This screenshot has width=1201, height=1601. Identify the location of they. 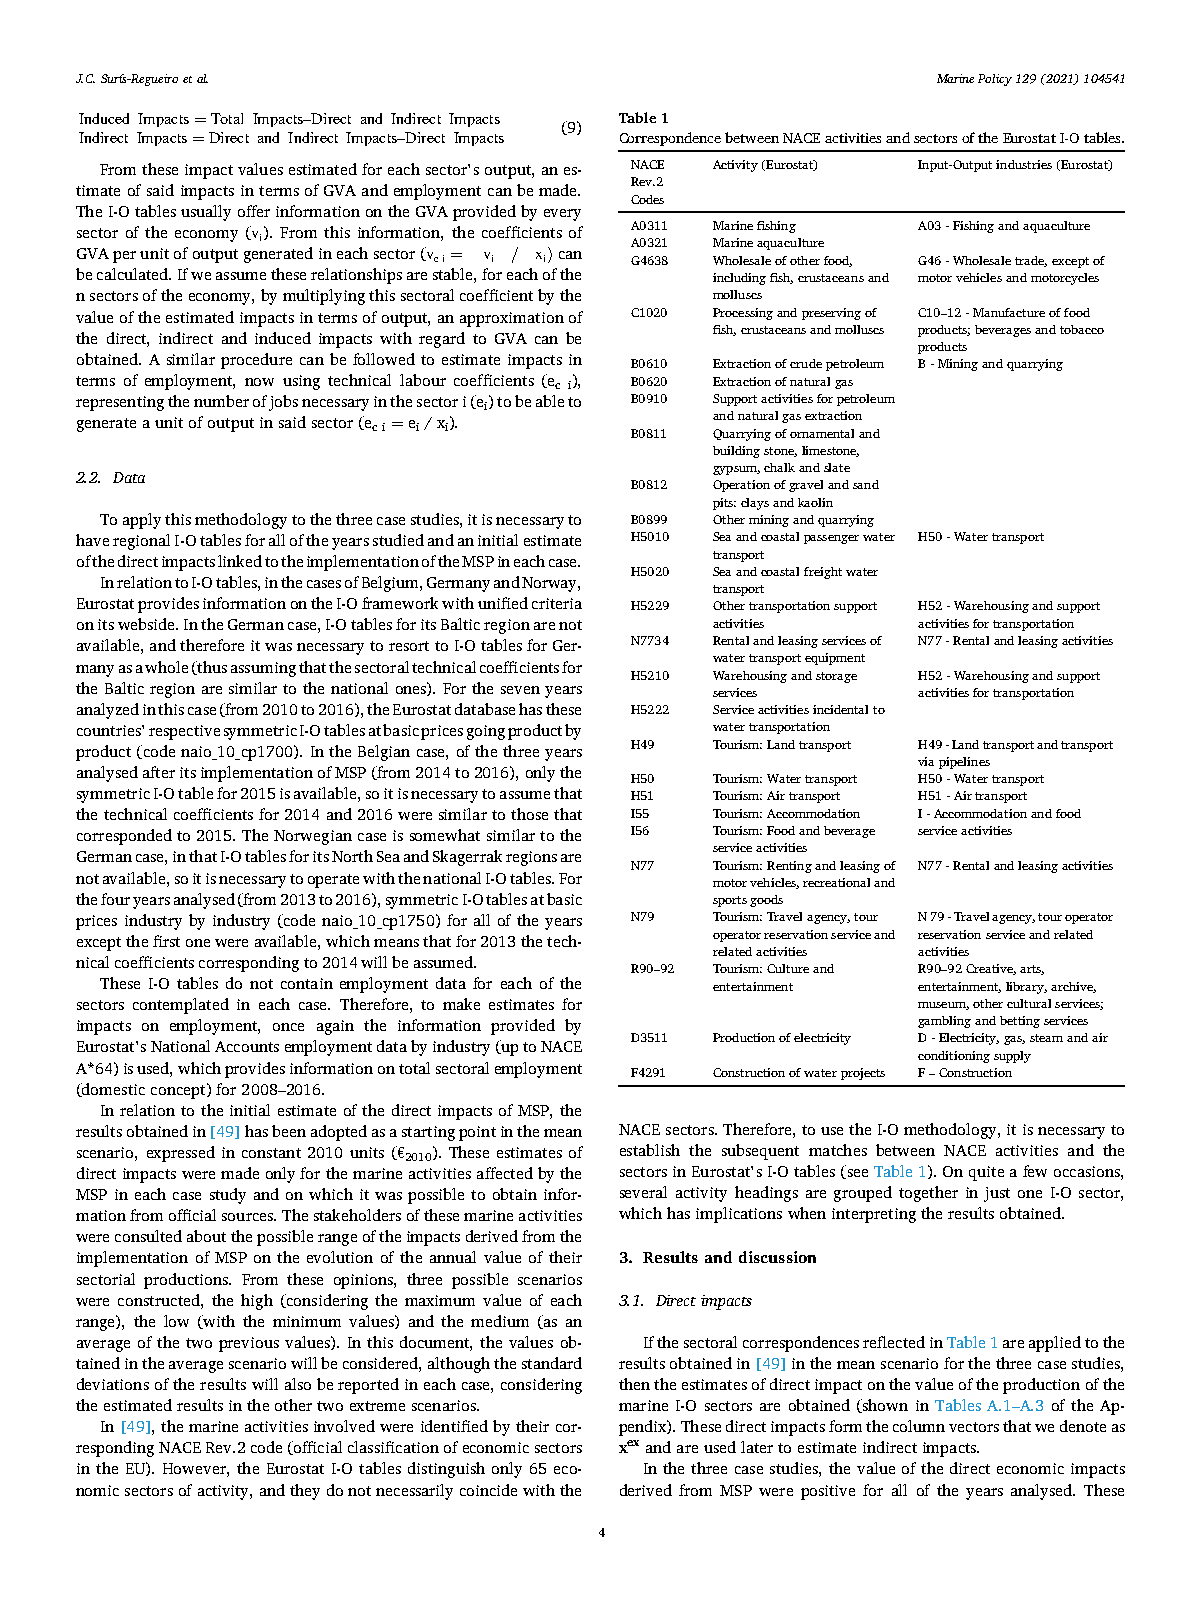
(305, 1492).
